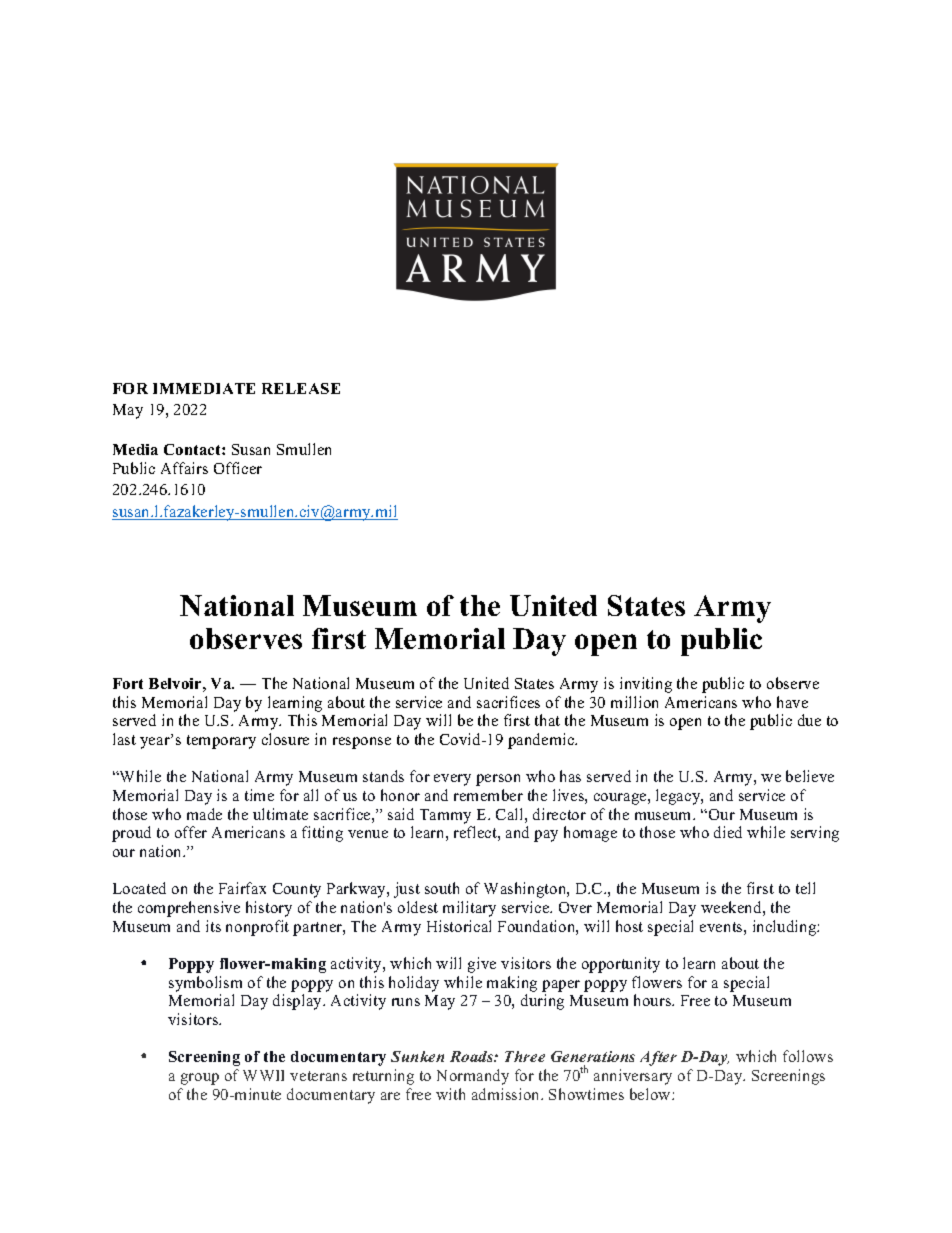 Image resolution: width=952 pixels, height=1233 pixels. What do you see at coordinates (238, 468) in the document?
I see `Officer` at bounding box center [238, 468].
